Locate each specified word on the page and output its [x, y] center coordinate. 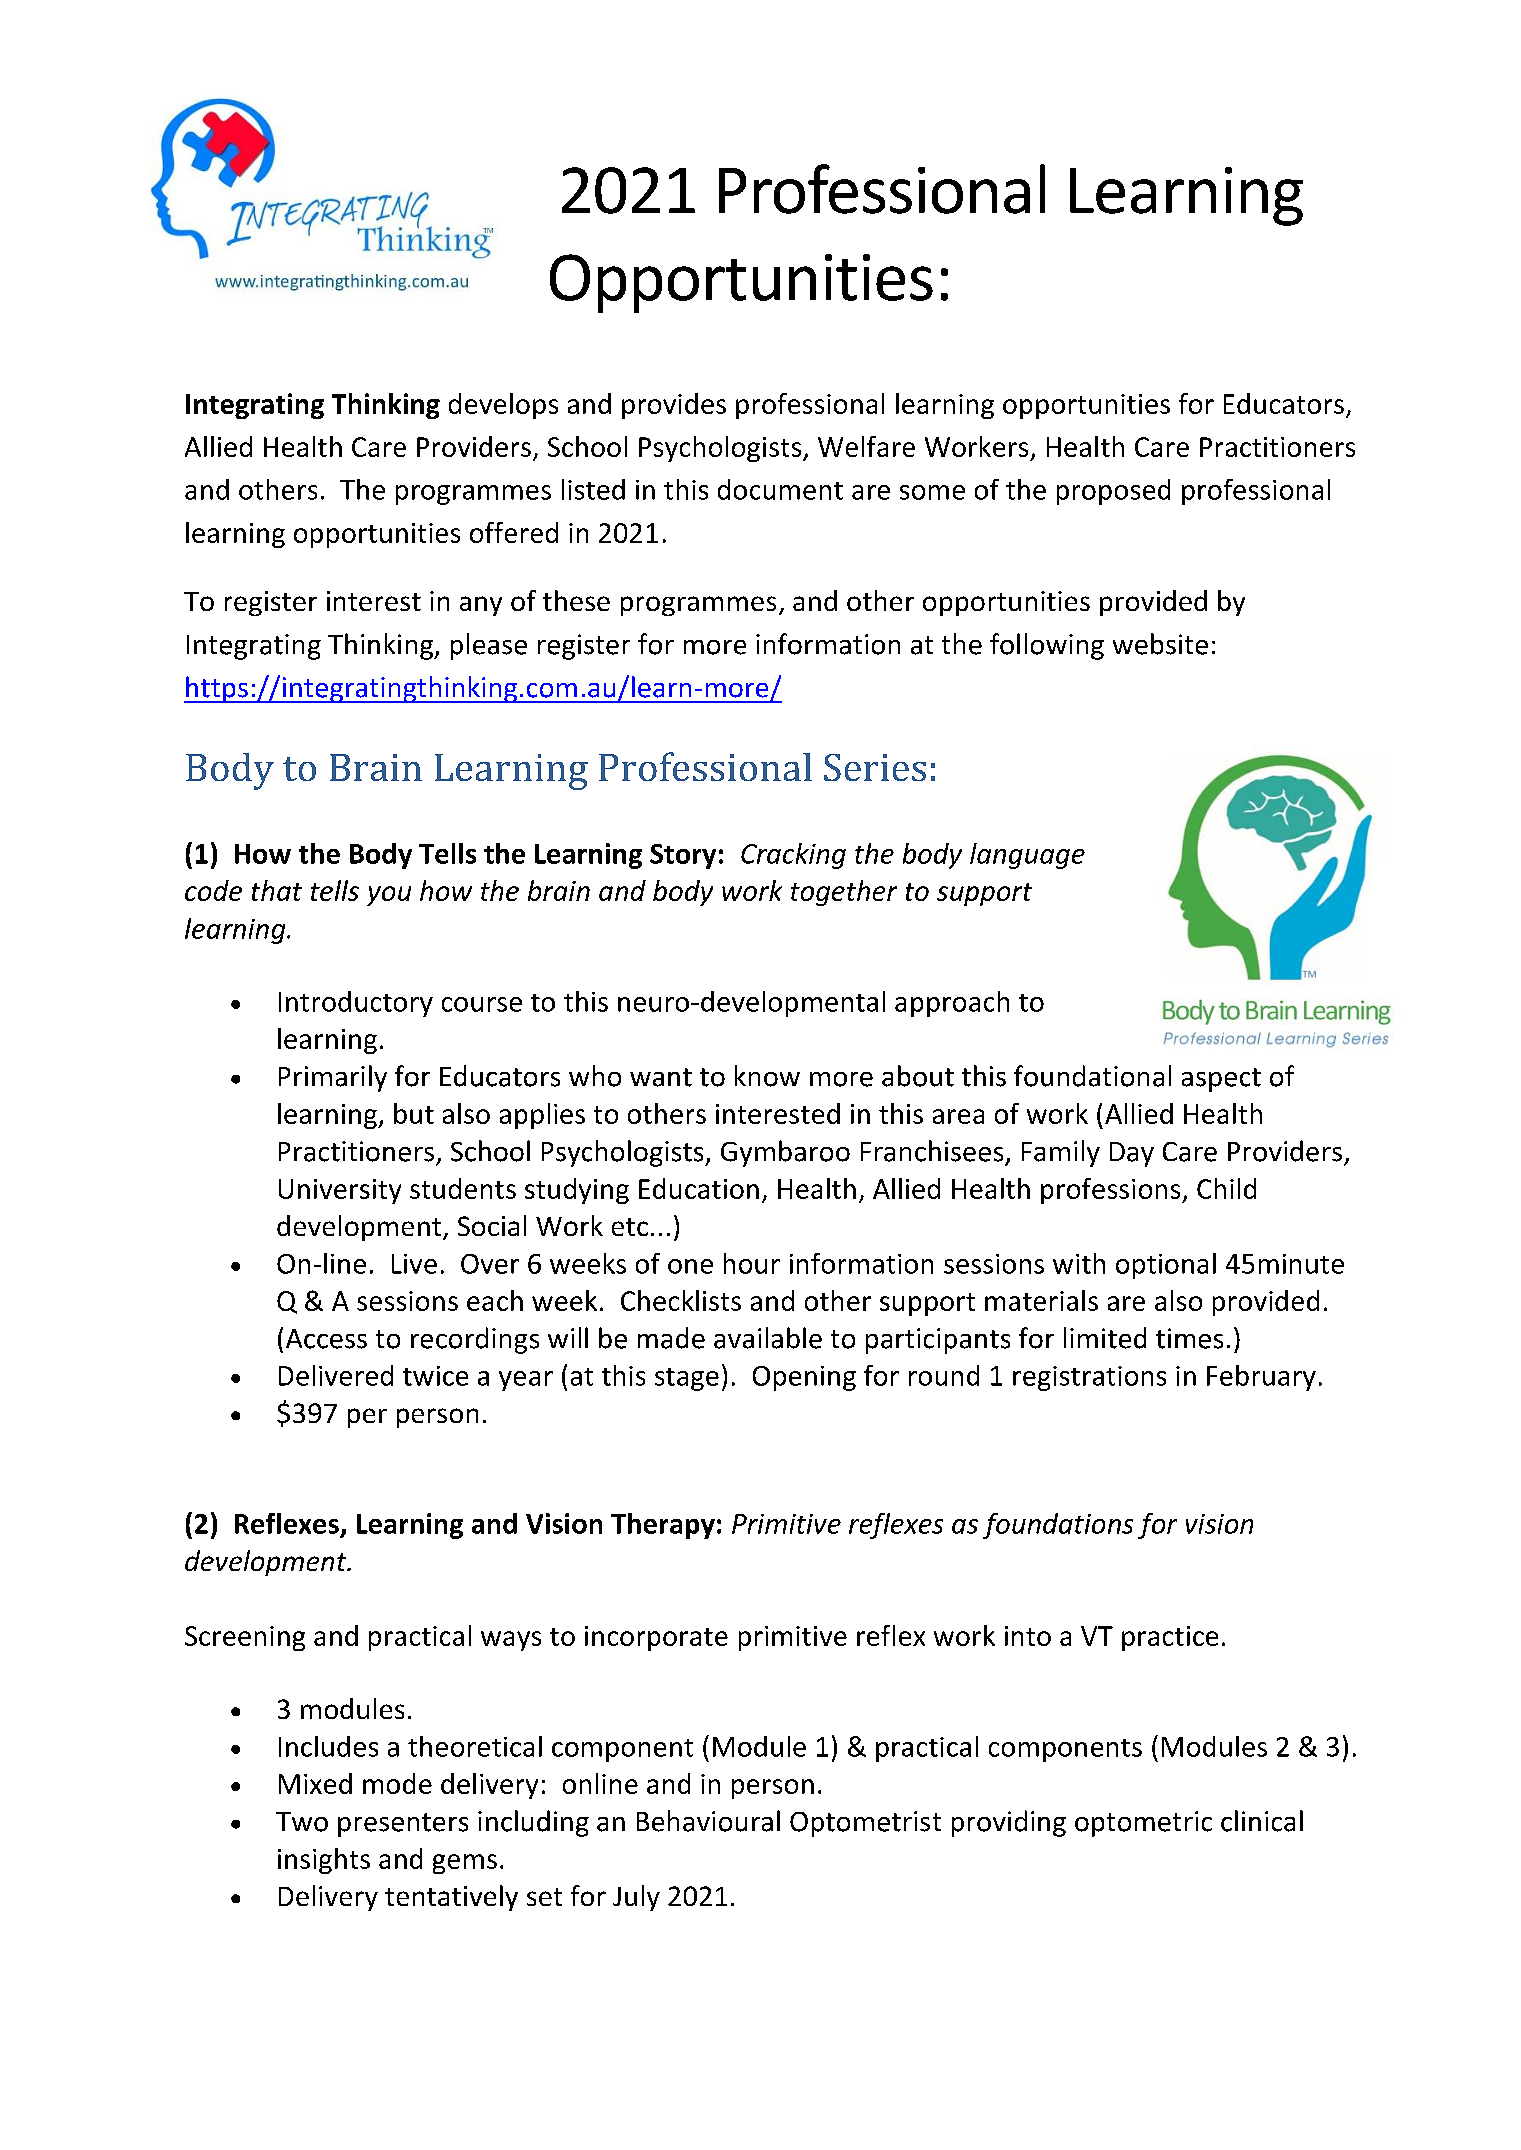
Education [699, 1188]
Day [1132, 1154]
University [340, 1191]
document [780, 489]
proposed [1113, 492]
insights [324, 1861]
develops [503, 406]
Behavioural [708, 1821]
